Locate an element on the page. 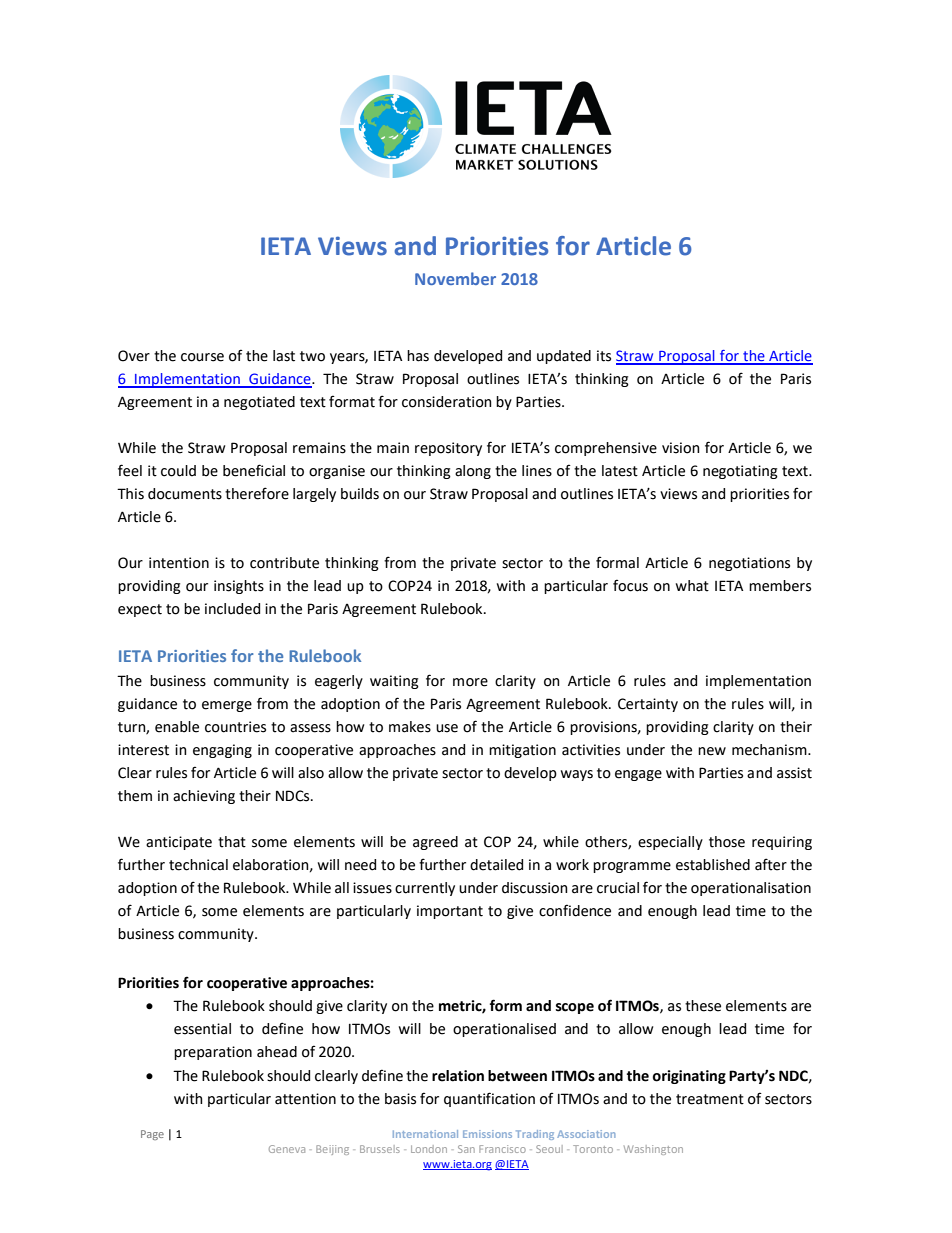 This document has height=1233, width=952. technical is located at coordinates (198, 865).
